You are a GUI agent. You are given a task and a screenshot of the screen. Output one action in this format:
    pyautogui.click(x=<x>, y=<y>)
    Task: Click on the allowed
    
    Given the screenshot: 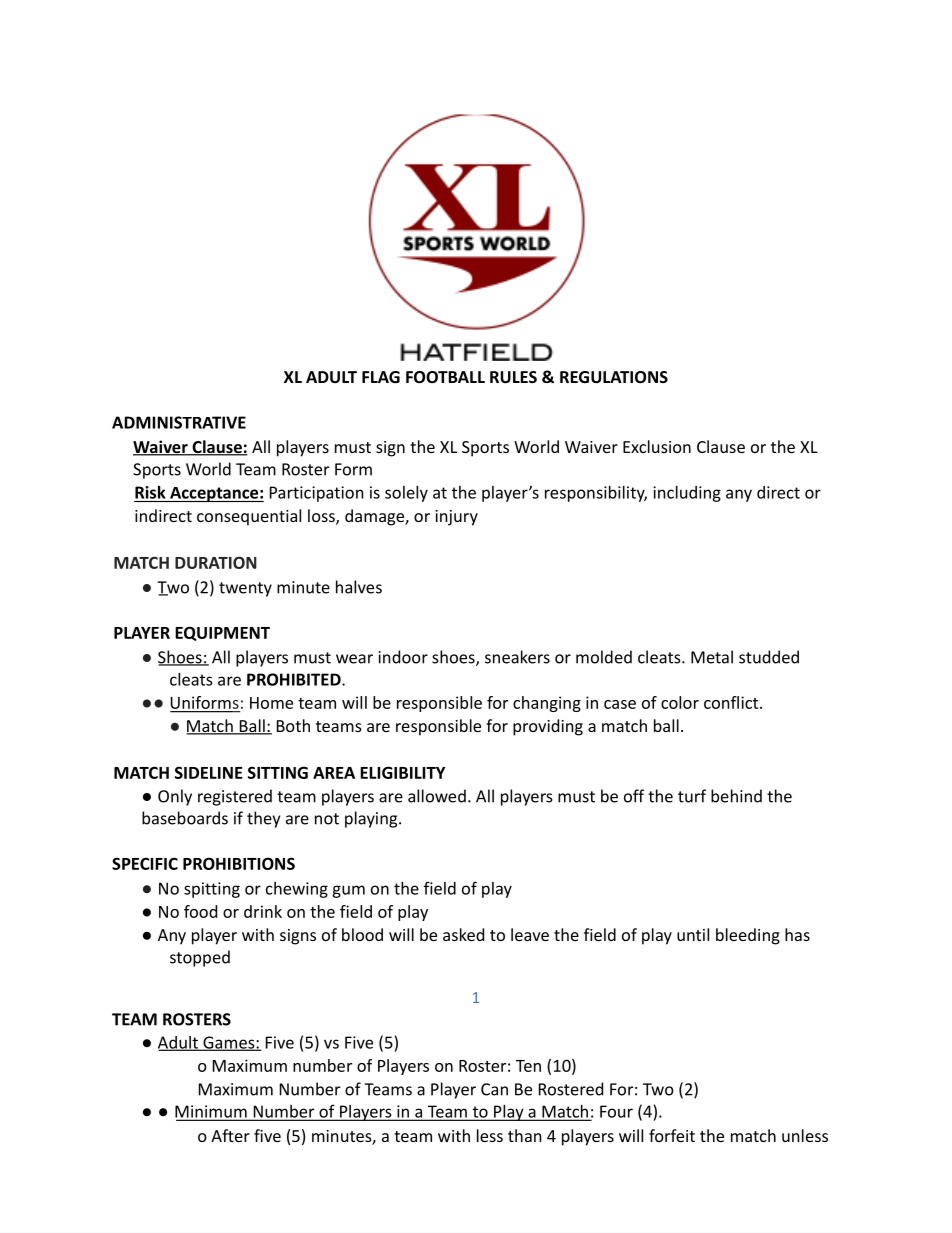 What is the action you would take?
    pyautogui.click(x=437, y=796)
